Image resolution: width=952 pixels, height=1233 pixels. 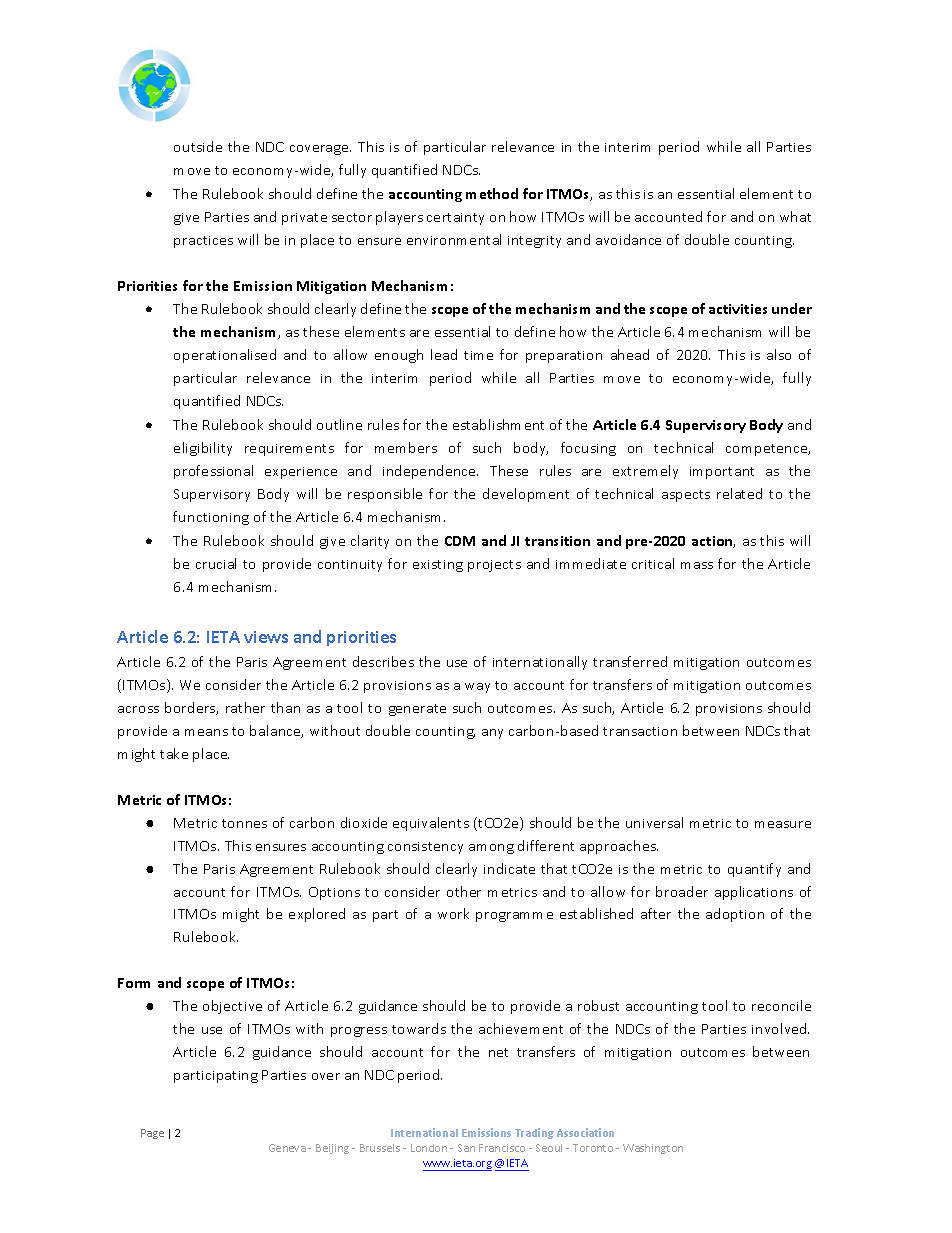 I want to click on also, so click(x=779, y=354).
